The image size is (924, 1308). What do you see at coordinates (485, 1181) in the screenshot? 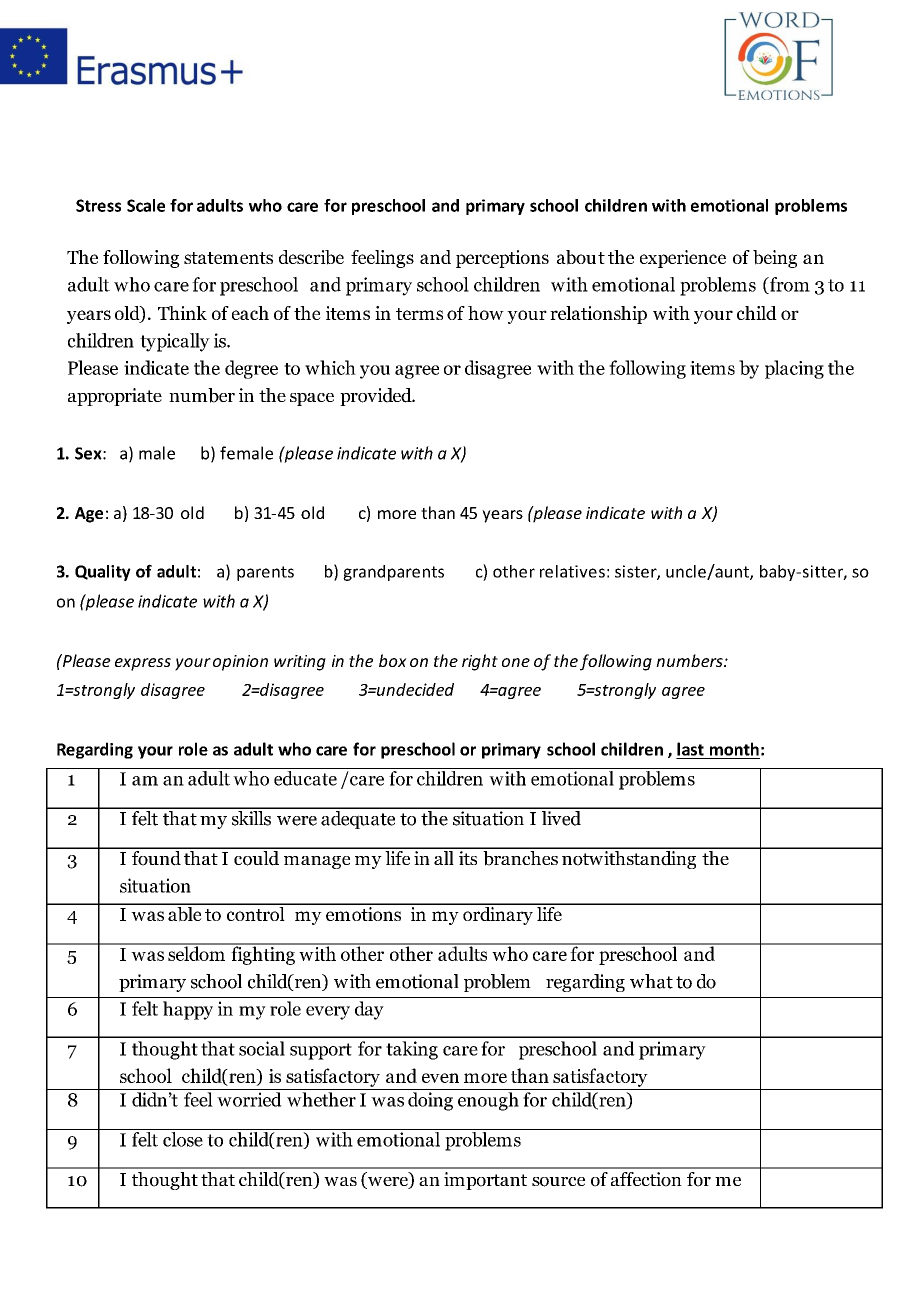
I see `important` at bounding box center [485, 1181].
